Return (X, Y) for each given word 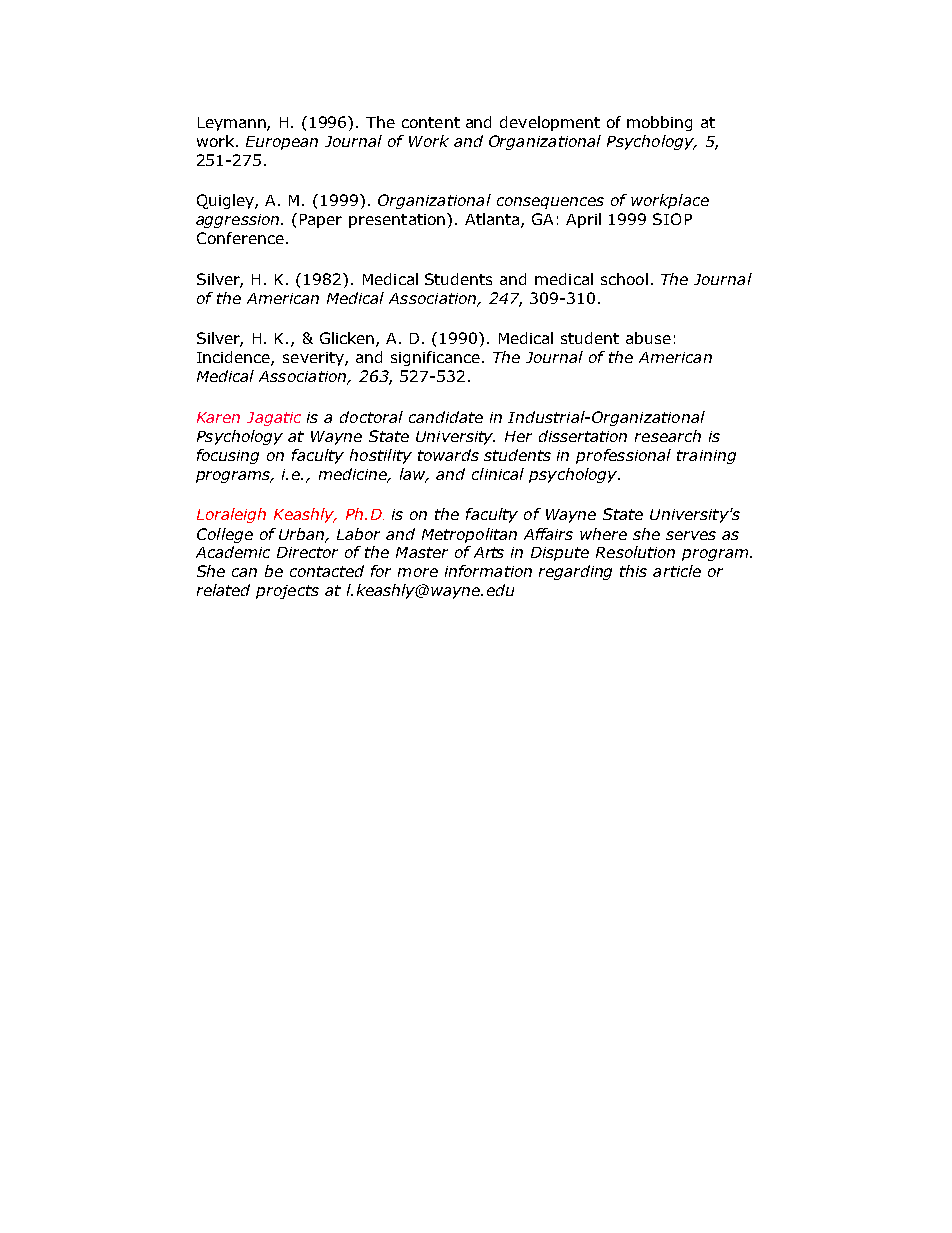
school (624, 279)
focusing (228, 456)
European (282, 143)
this (633, 571)
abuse (648, 338)
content (431, 122)
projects (287, 592)
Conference (240, 238)
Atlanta (493, 220)
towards (448, 455)
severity (314, 359)
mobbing (659, 123)
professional (623, 456)
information (488, 571)
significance (435, 358)
